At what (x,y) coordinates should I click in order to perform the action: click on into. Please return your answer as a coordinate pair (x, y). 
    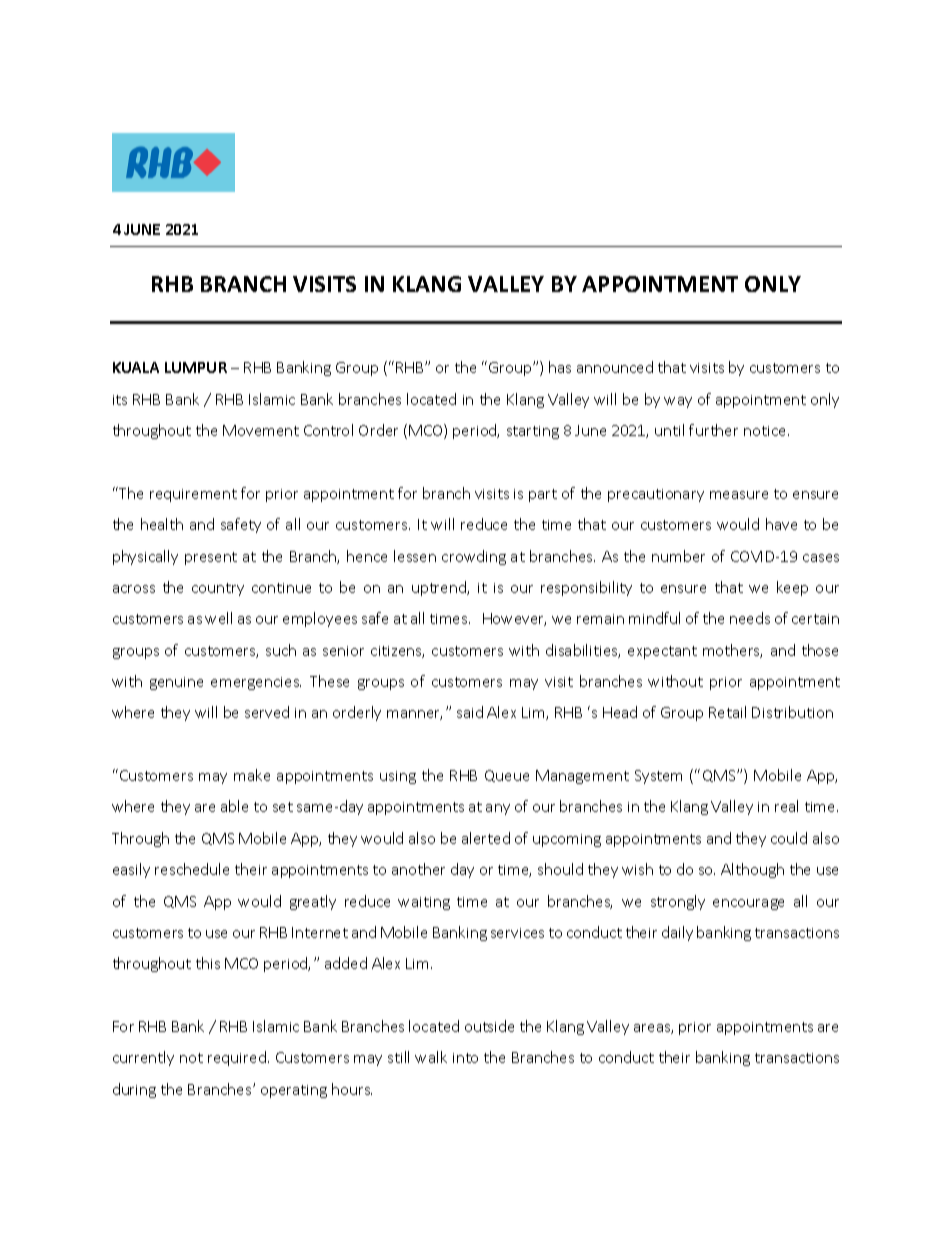
    Looking at the image, I should click on (465, 1058).
